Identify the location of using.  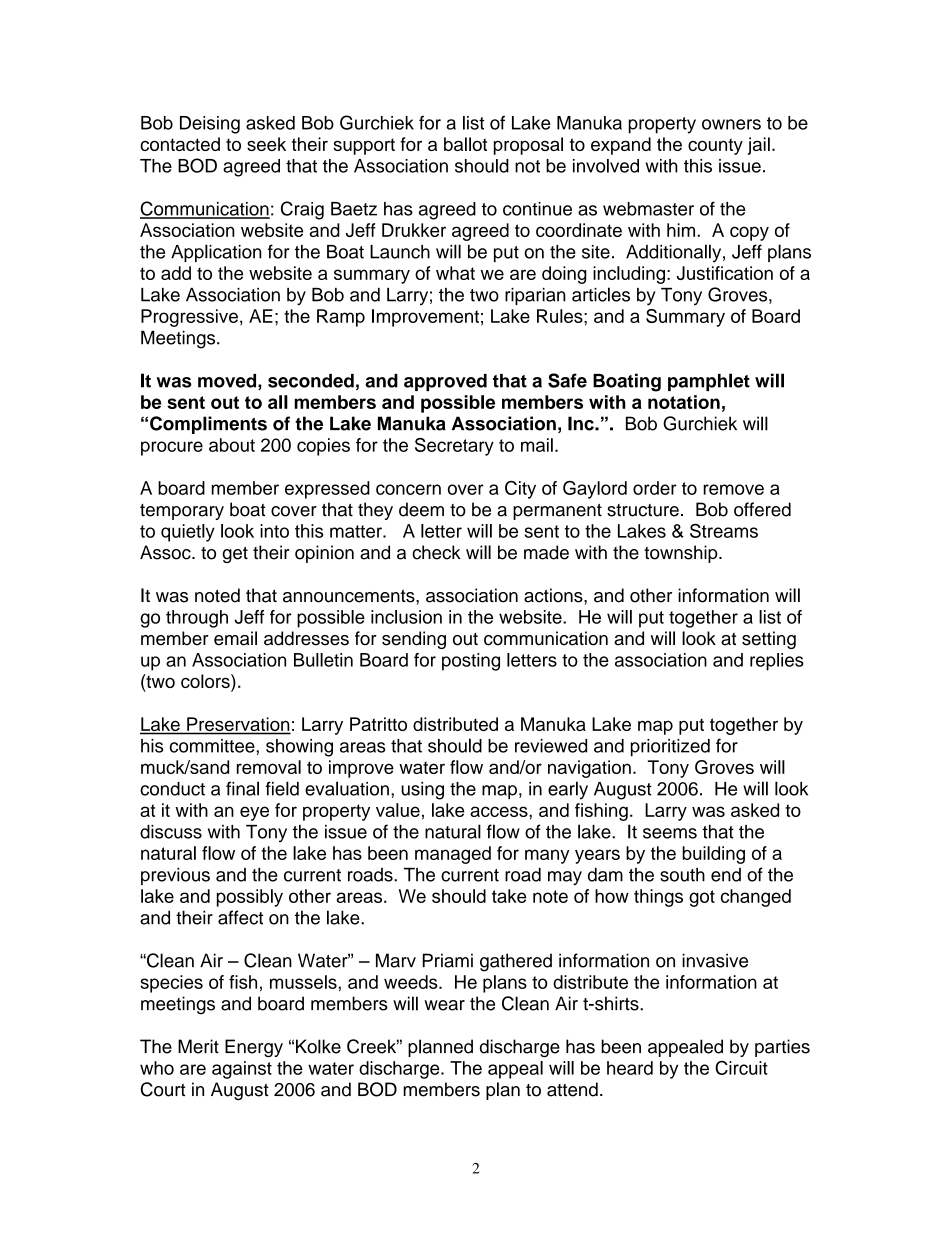
(422, 791).
